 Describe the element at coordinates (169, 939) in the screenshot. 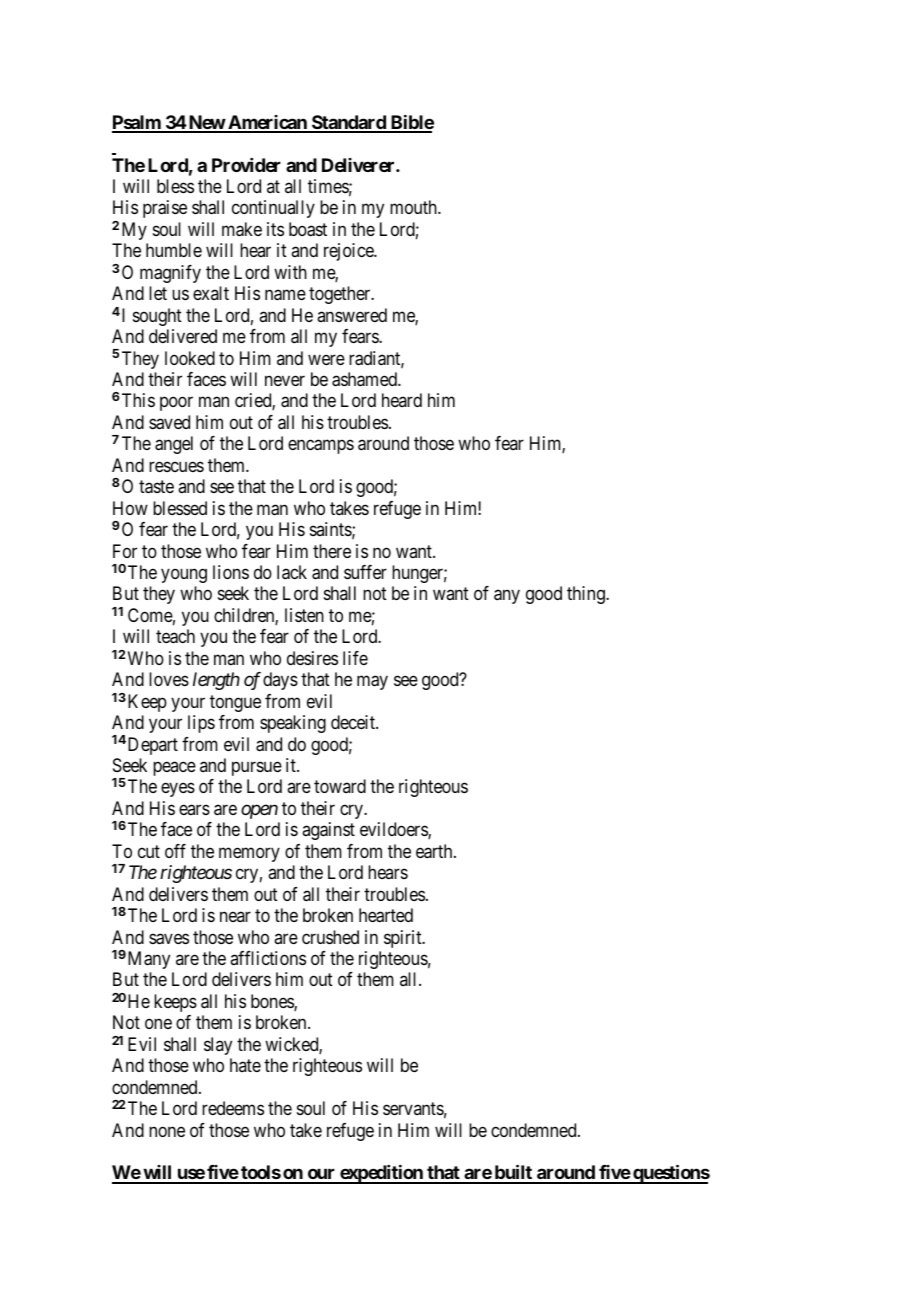

I see `saves` at that location.
